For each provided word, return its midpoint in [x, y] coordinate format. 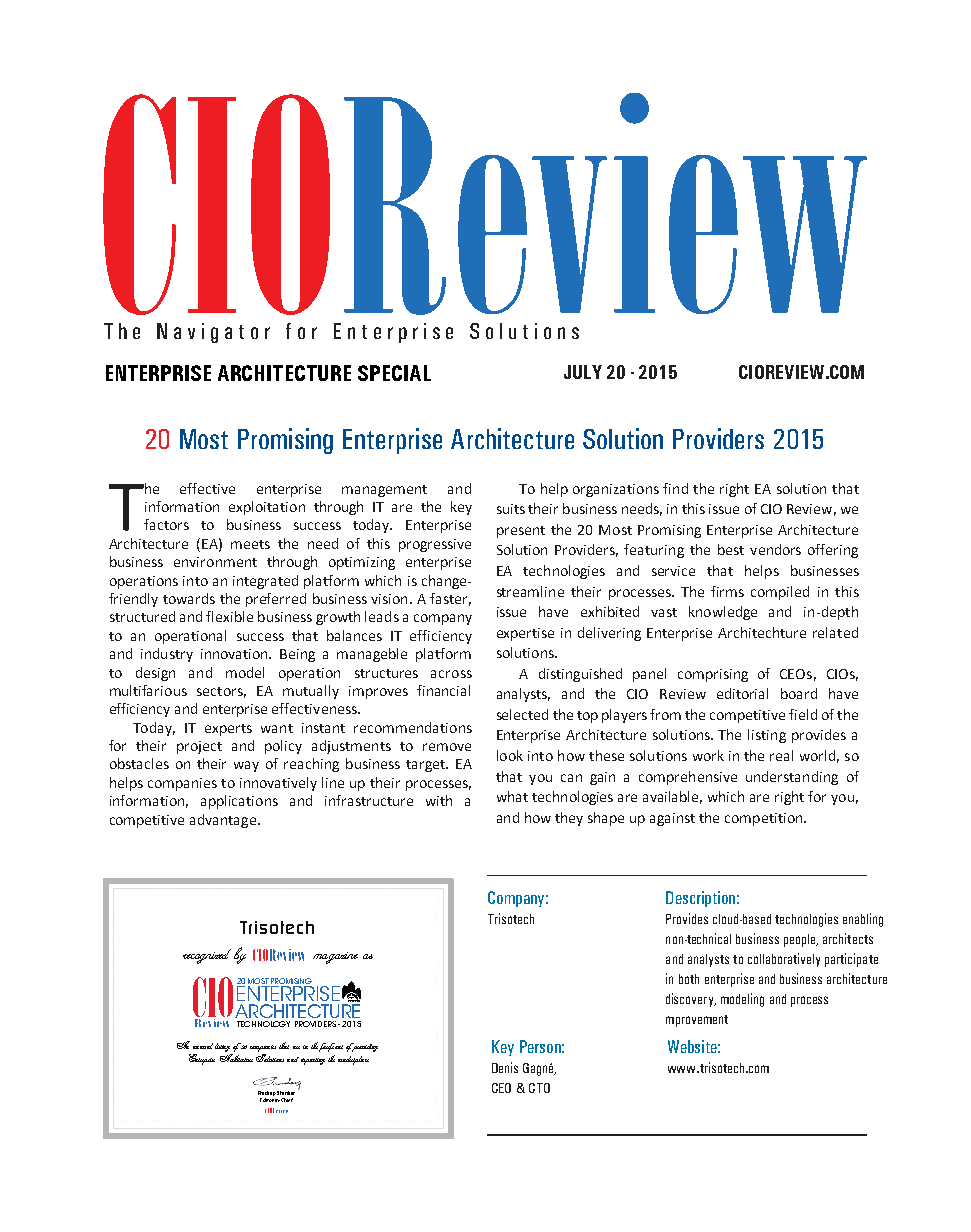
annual [203, 1046]
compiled [780, 593]
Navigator [213, 333]
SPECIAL [394, 373]
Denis [505, 1067]
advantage [224, 821]
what [512, 796]
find [675, 488]
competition [765, 819]
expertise [525, 634]
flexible [229, 616]
